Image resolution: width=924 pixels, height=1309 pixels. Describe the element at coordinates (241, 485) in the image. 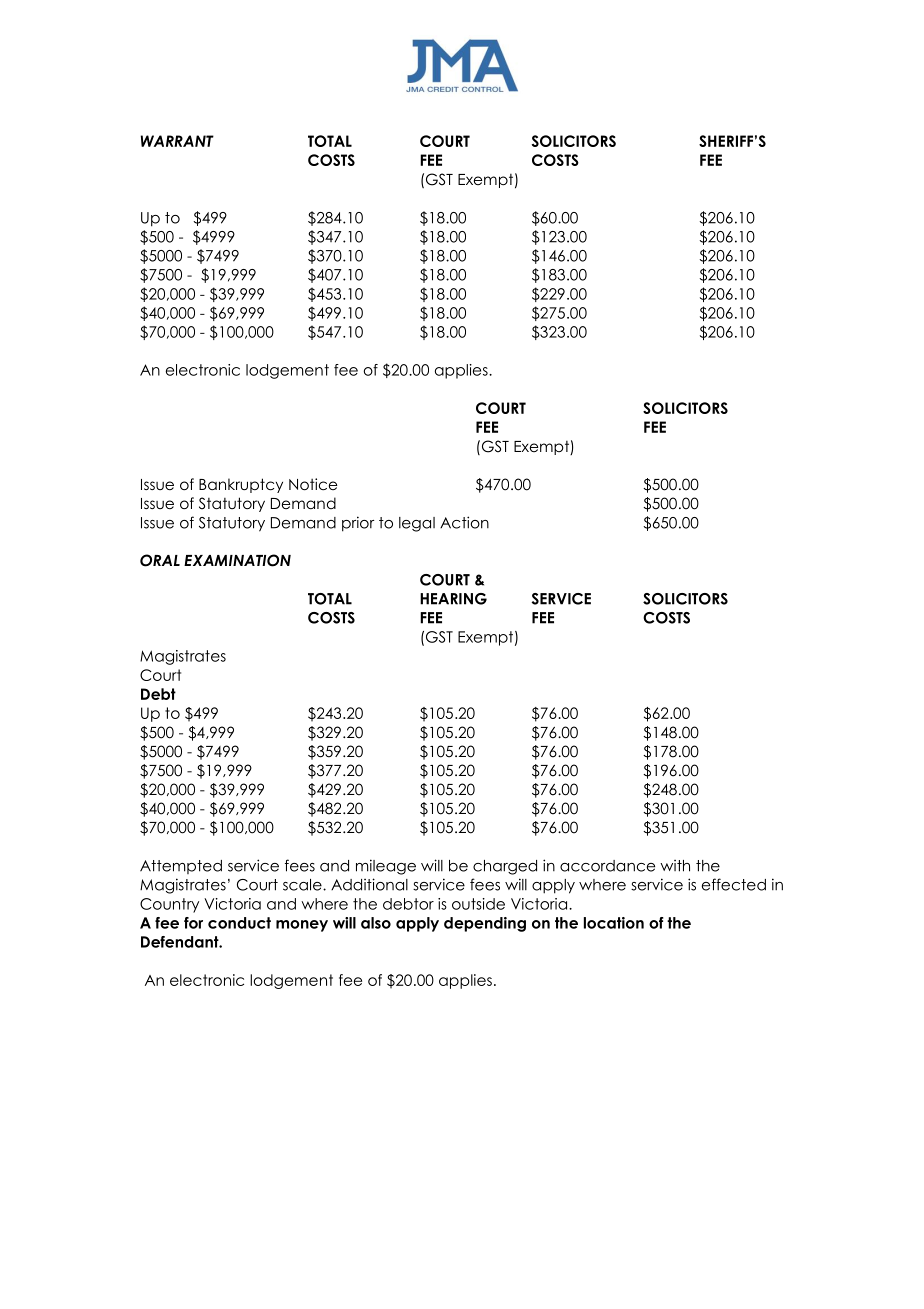

I see `Bankruptcy` at that location.
